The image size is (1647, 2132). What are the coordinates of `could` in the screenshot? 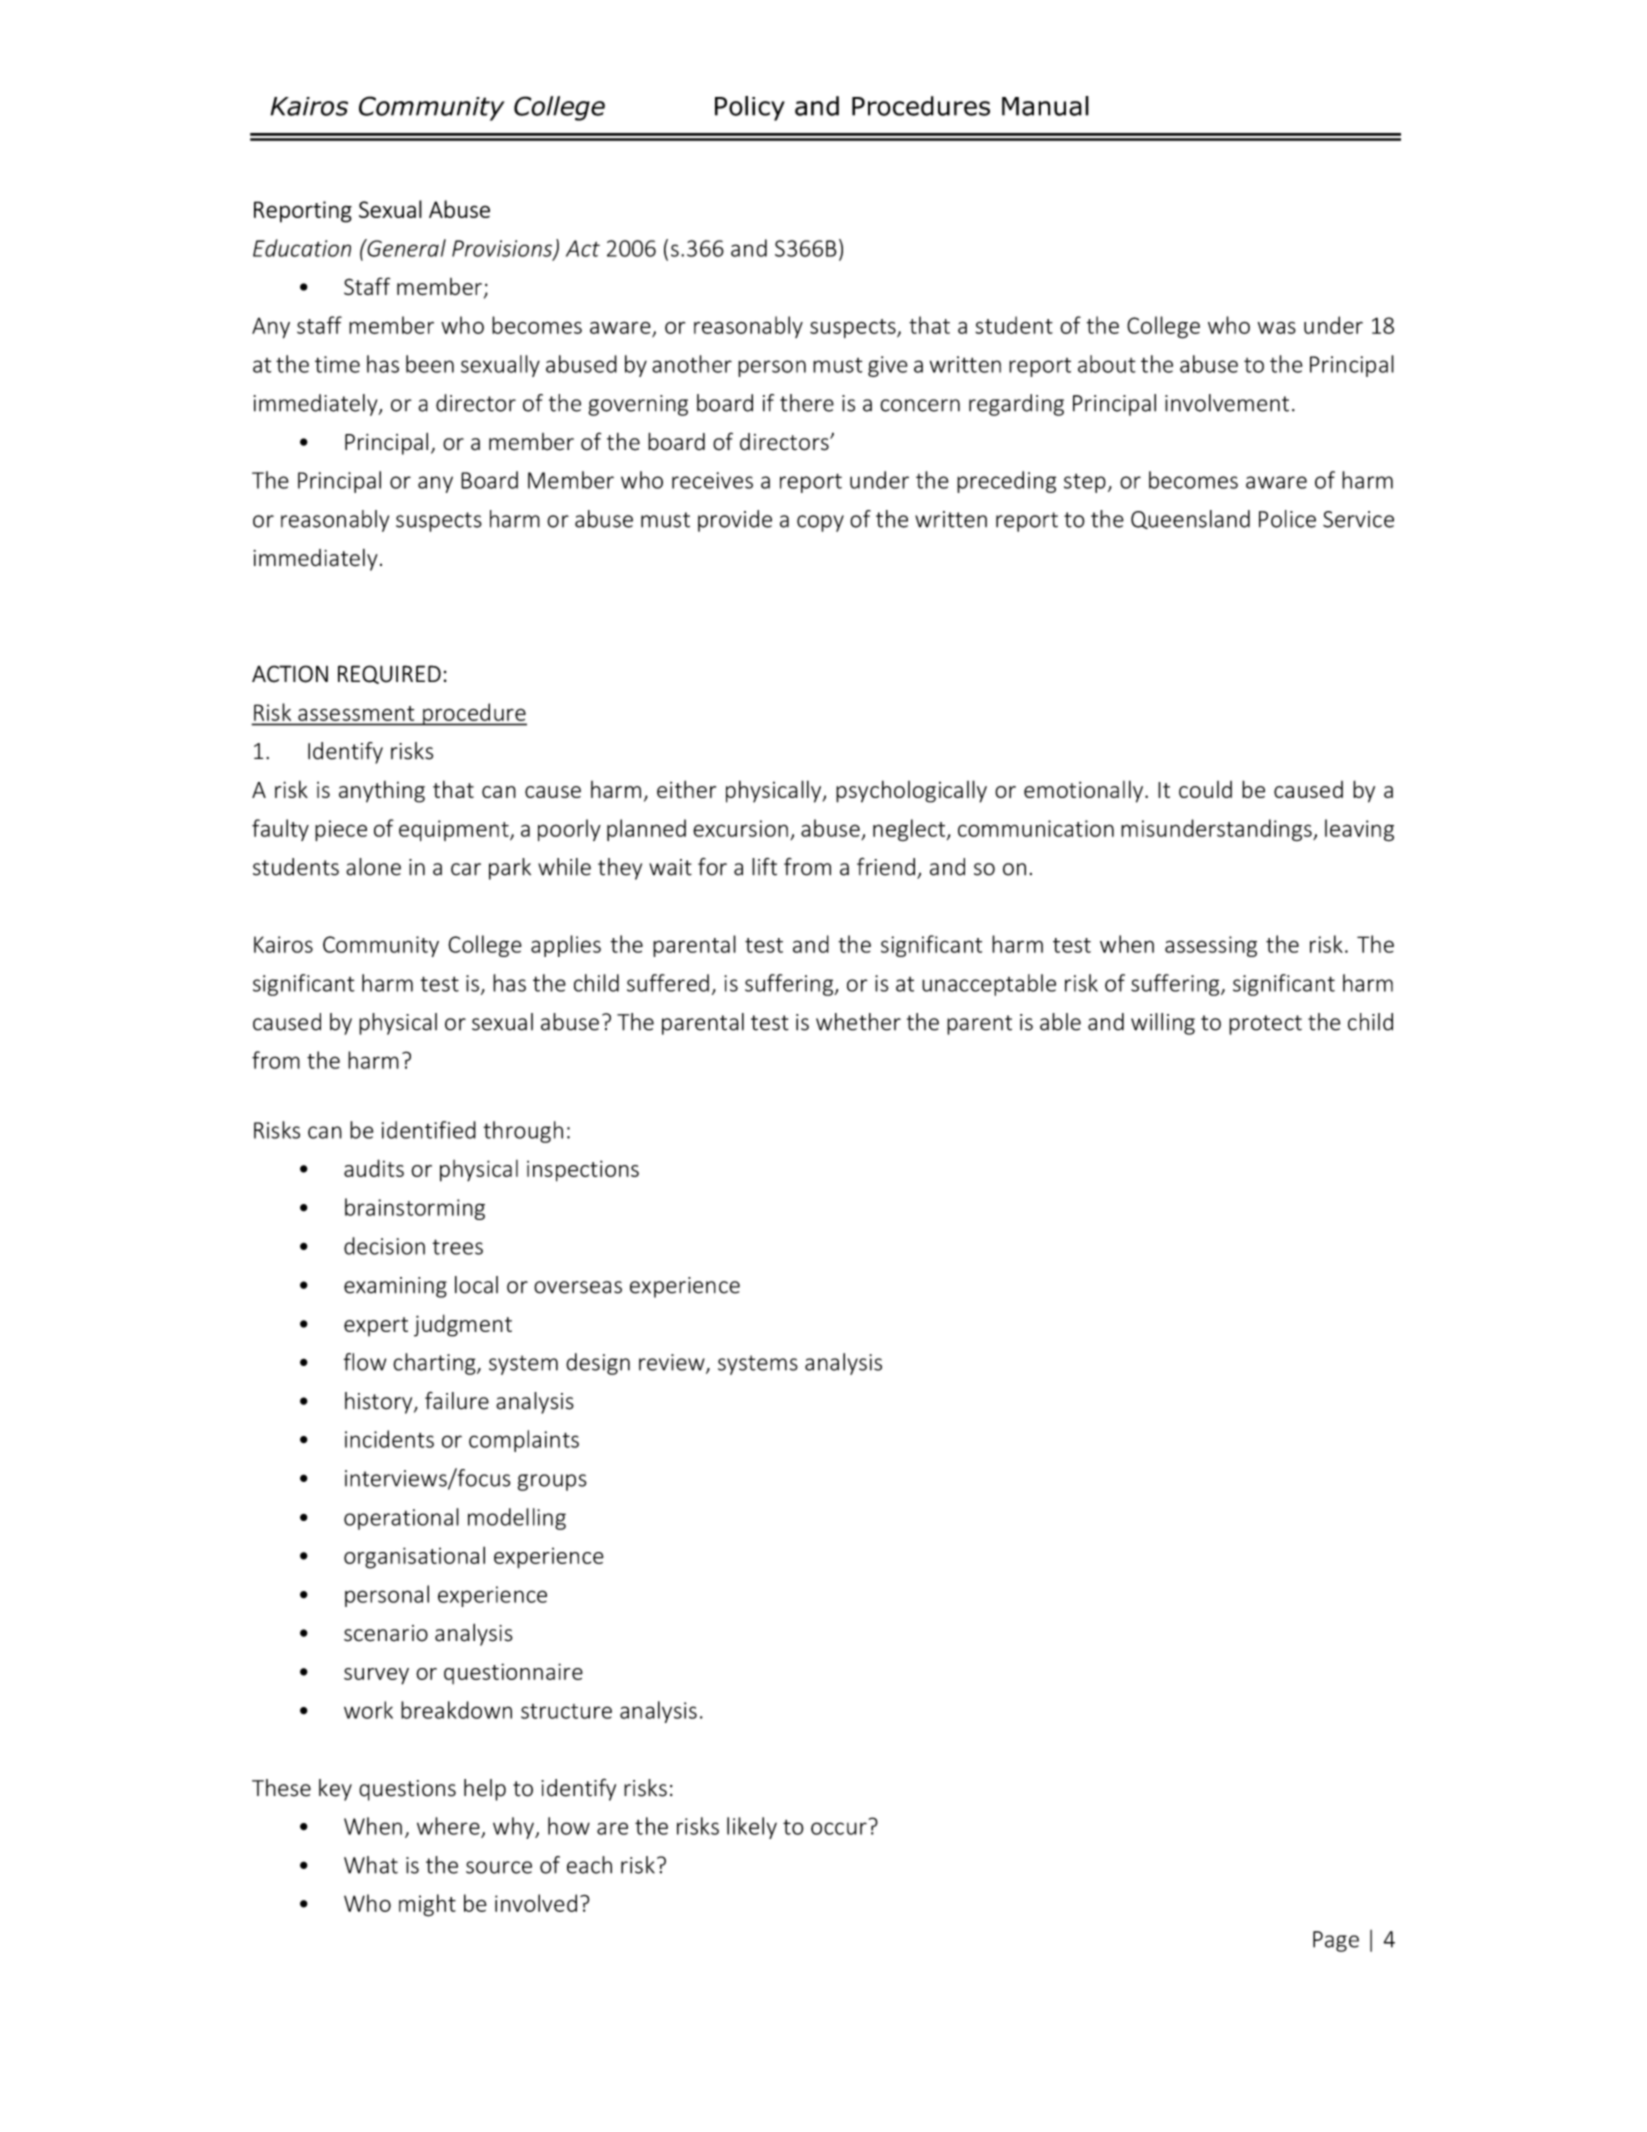 It's located at (1205, 789).
